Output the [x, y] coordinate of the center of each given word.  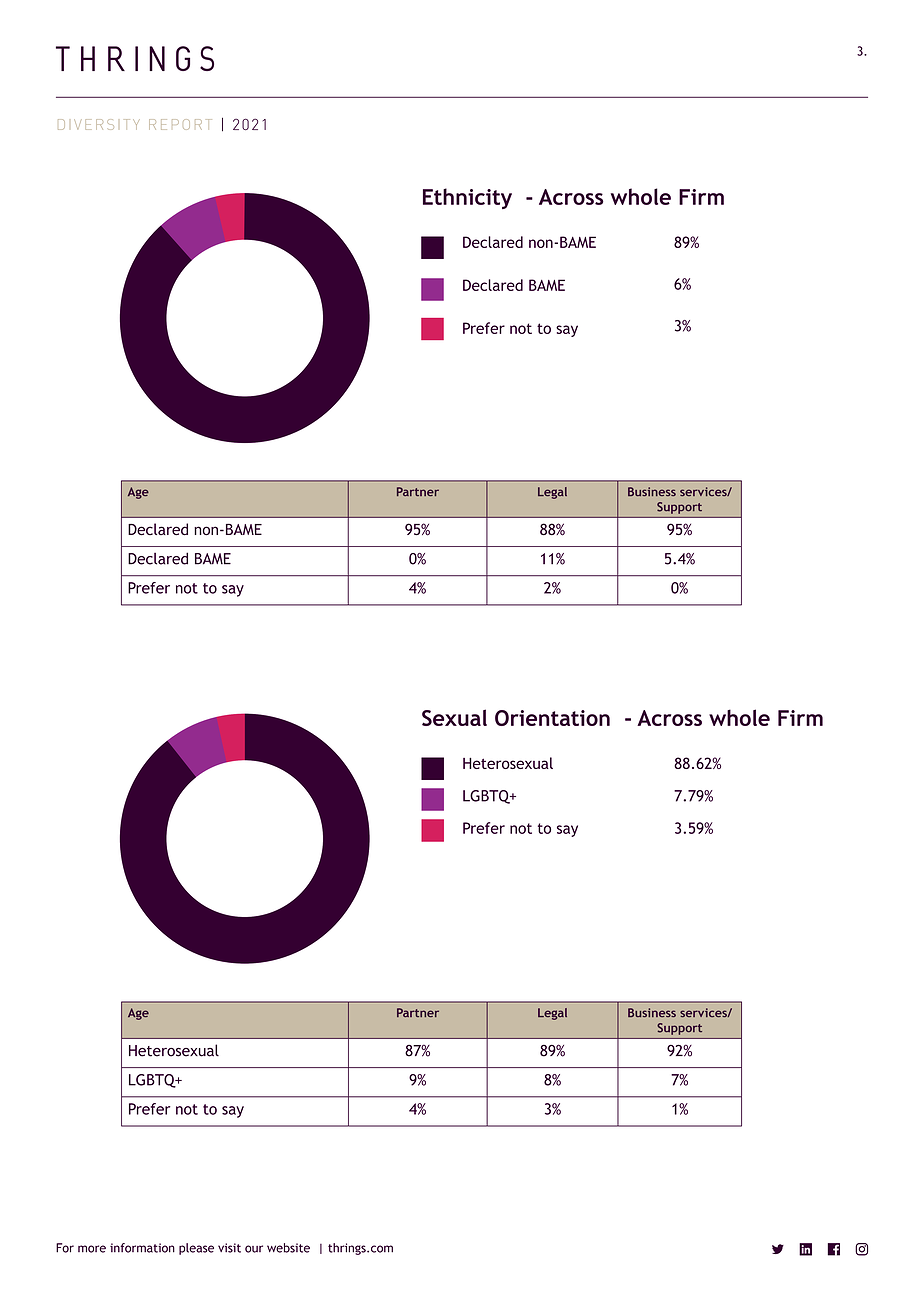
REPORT [180, 124]
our [254, 1249]
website [288, 1248]
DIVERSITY [99, 124]
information [142, 1248]
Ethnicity [467, 198]
